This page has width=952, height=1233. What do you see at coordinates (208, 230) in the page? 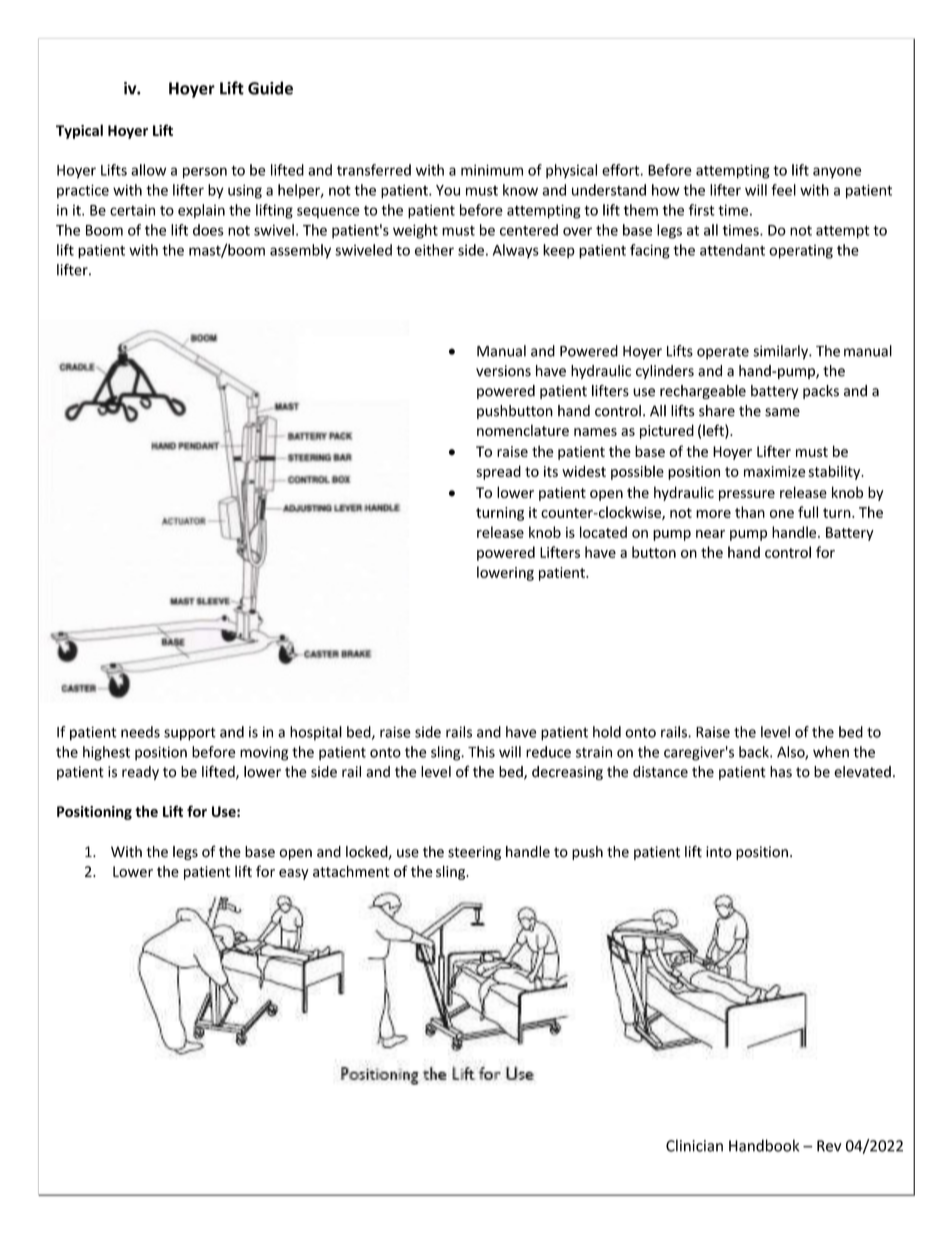
I see `does` at bounding box center [208, 230].
